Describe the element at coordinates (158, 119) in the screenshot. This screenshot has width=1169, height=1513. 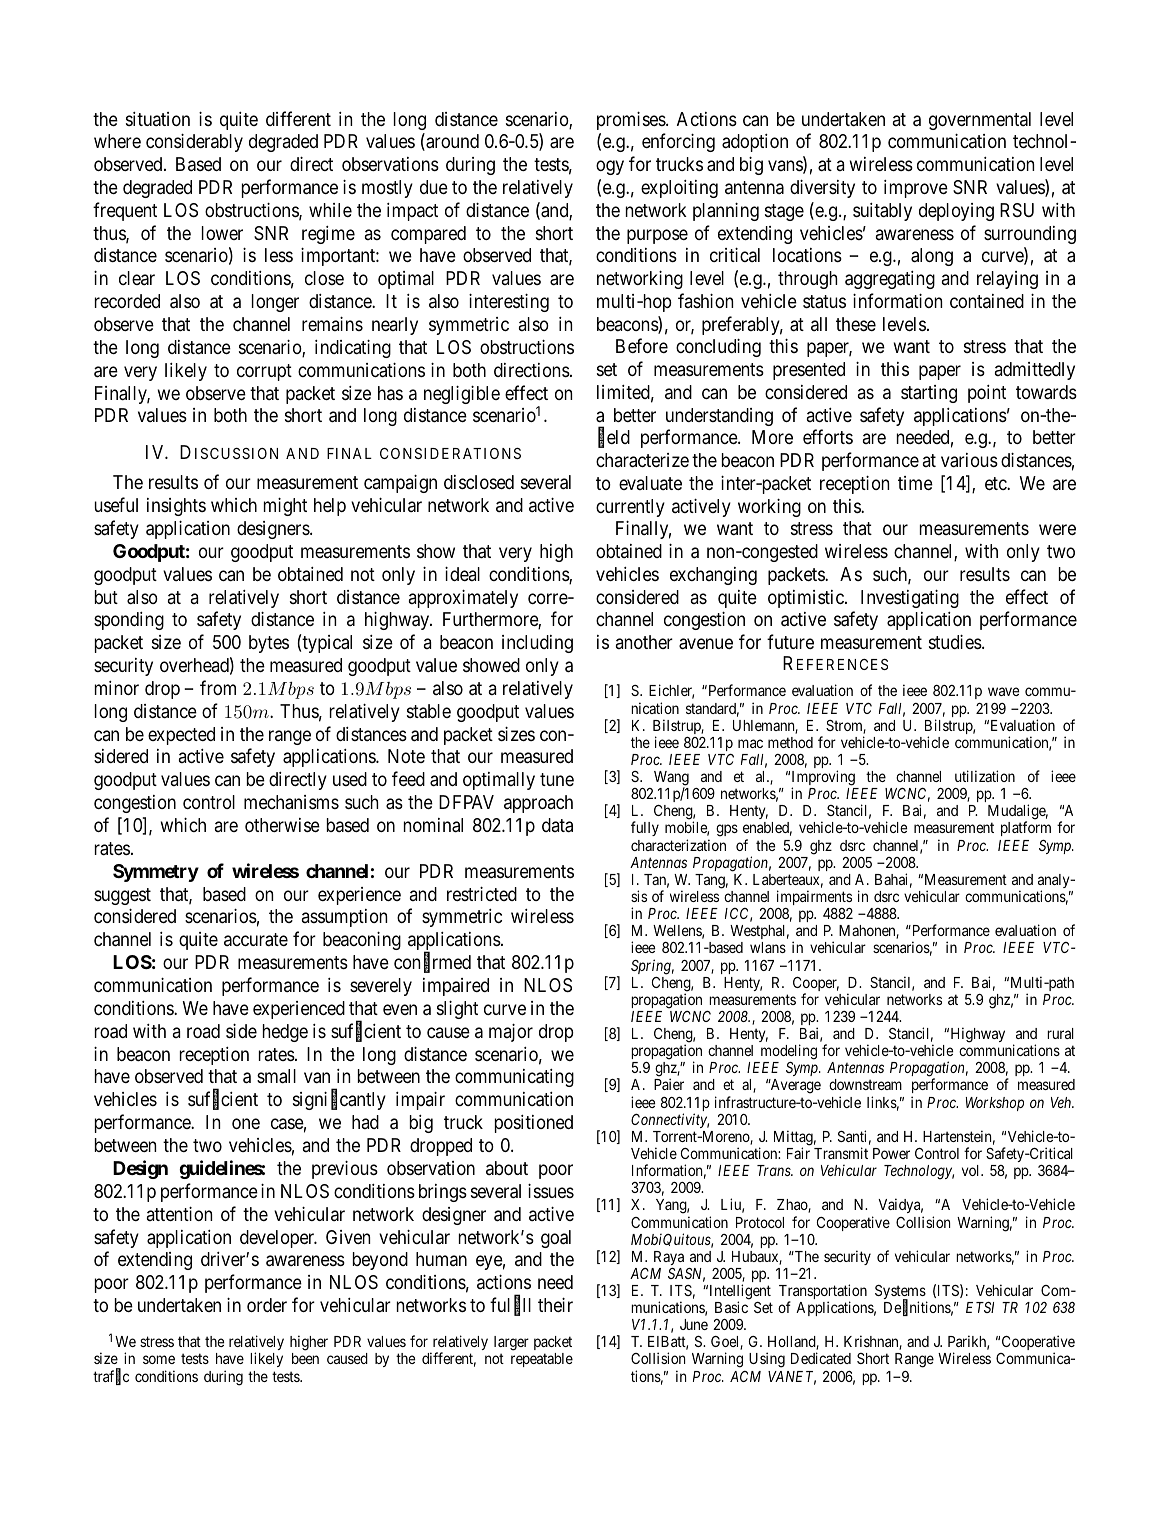
I see `situation` at that location.
